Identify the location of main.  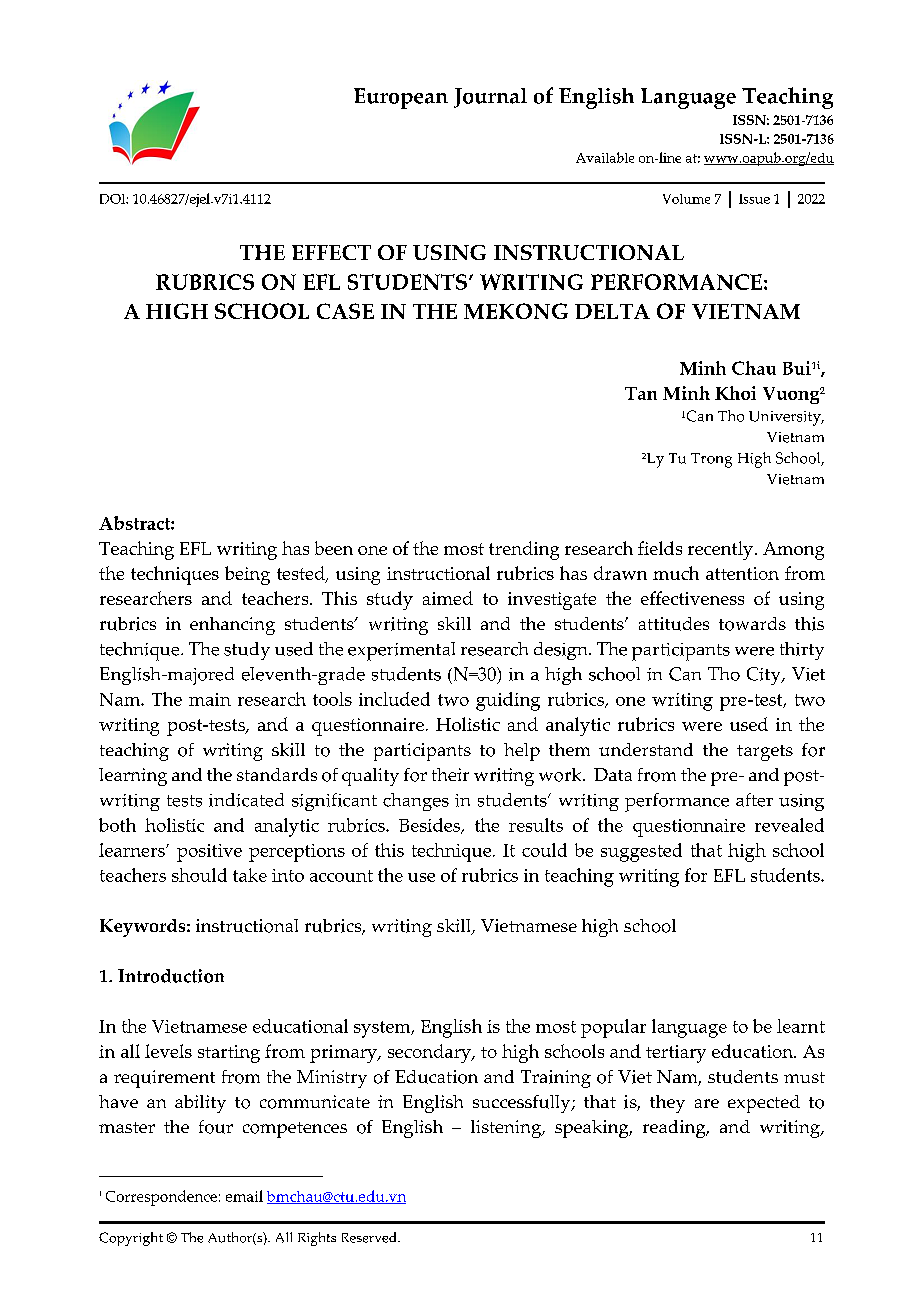
(210, 699).
